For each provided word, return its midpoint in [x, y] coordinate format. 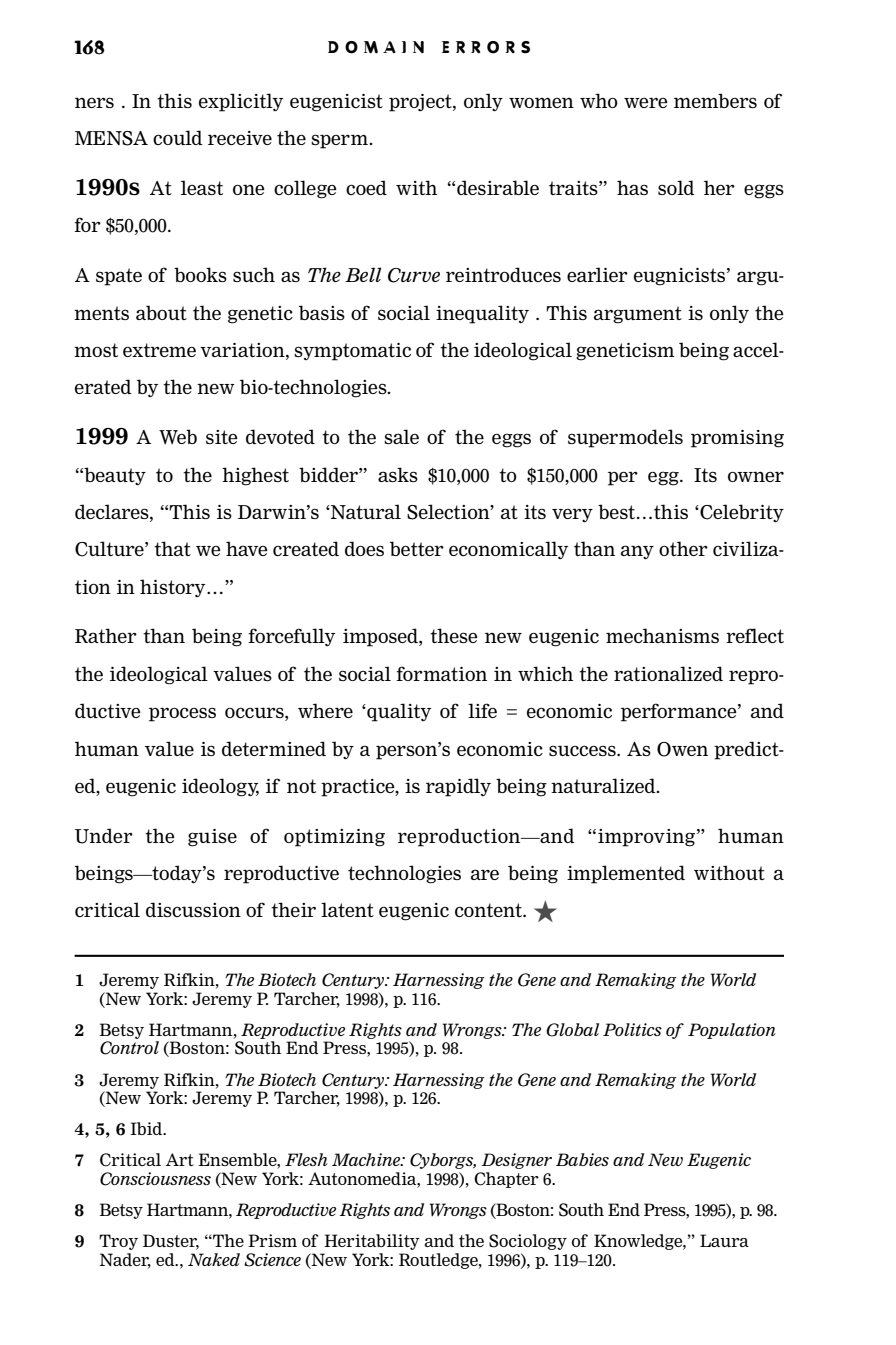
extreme [159, 350]
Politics [632, 1029]
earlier [597, 274]
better [417, 548]
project [421, 103]
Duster [171, 1242]
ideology [220, 787]
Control [129, 1048]
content [489, 910]
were [646, 102]
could [178, 137]
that [172, 548]
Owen [682, 749]
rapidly [458, 787]
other [683, 548]
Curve [414, 275]
